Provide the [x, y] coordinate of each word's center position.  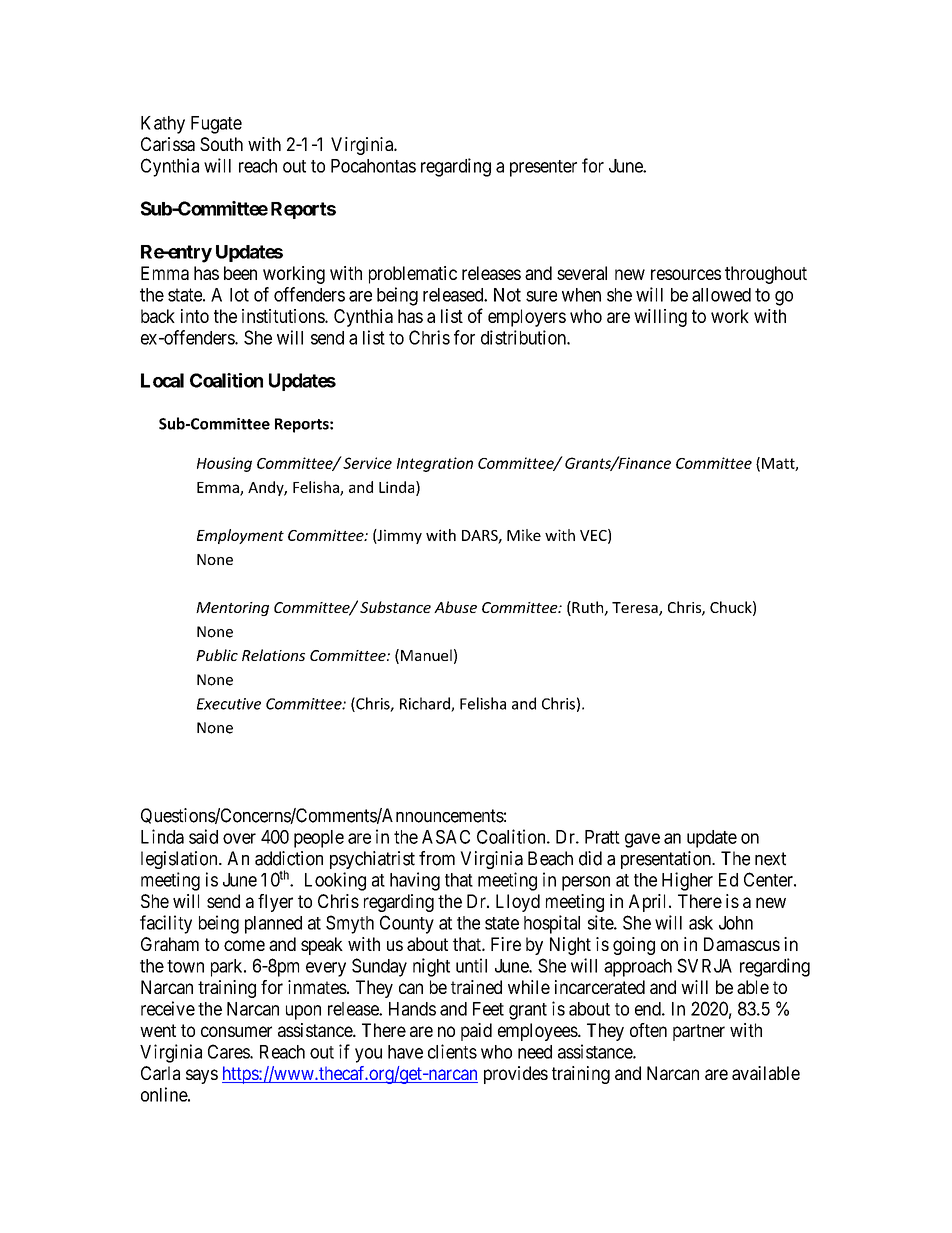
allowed [721, 295]
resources [686, 274]
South [221, 144]
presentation [667, 860]
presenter [543, 168]
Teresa [636, 609]
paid [476, 1032]
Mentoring [232, 609]
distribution [524, 337]
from [437, 858]
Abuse [455, 607]
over [239, 838]
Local [162, 380]
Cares [229, 1051]
